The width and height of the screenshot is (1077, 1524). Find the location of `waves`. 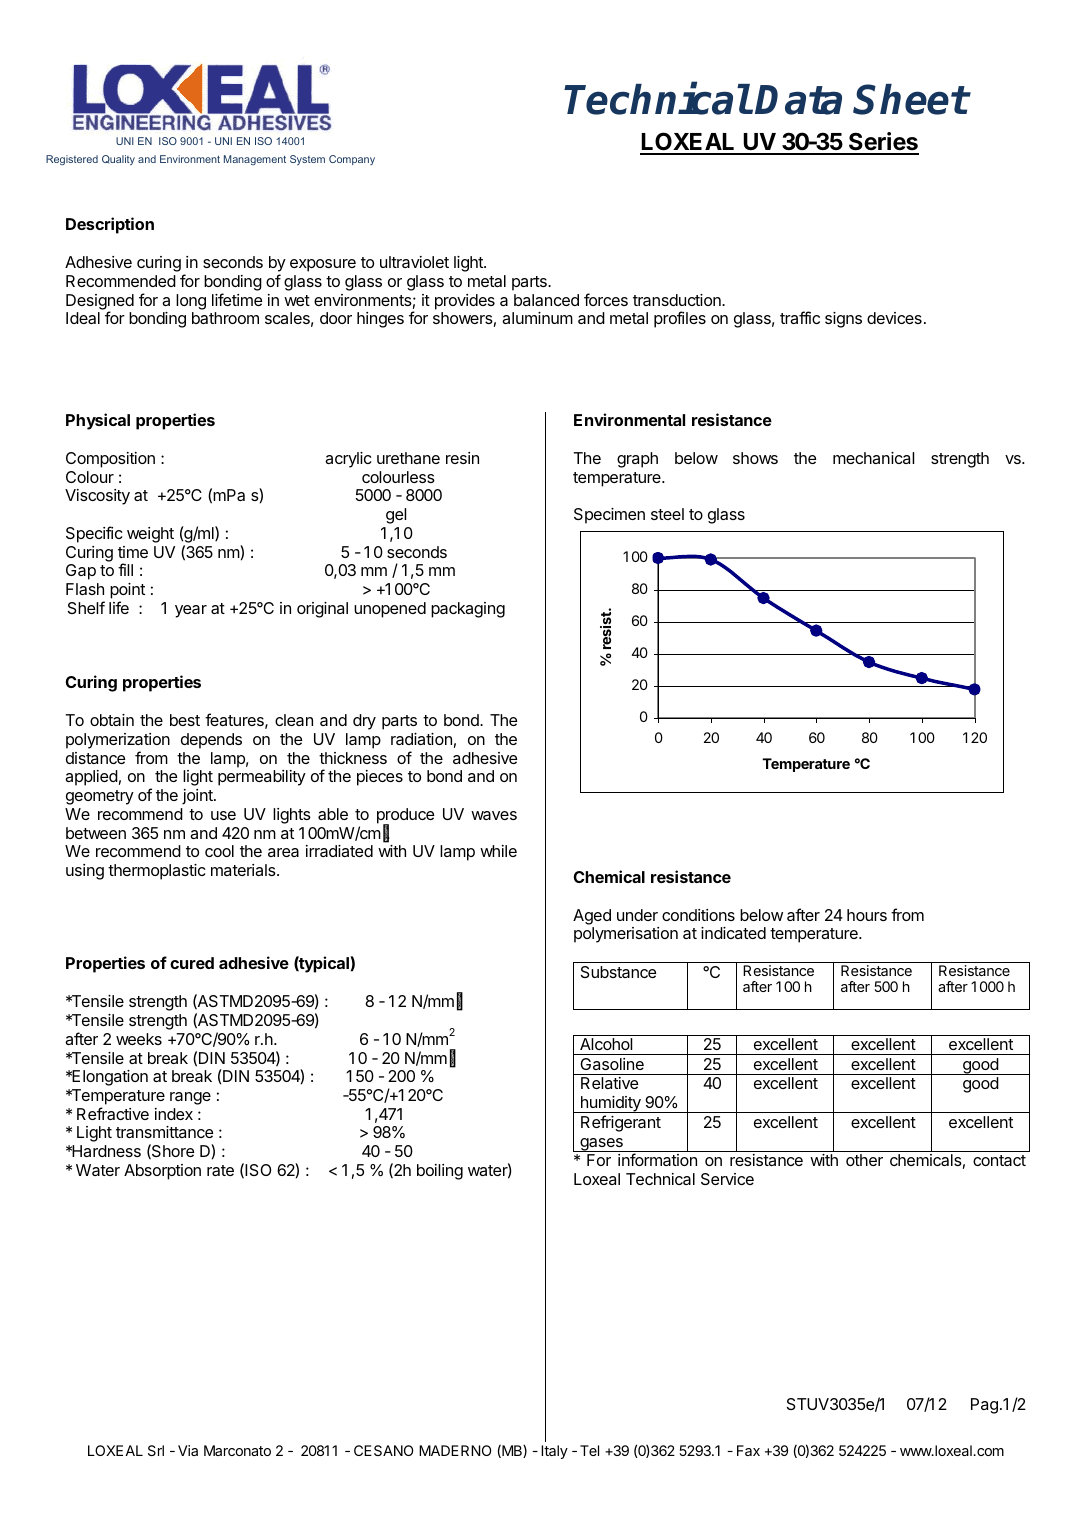

waves is located at coordinates (494, 815).
